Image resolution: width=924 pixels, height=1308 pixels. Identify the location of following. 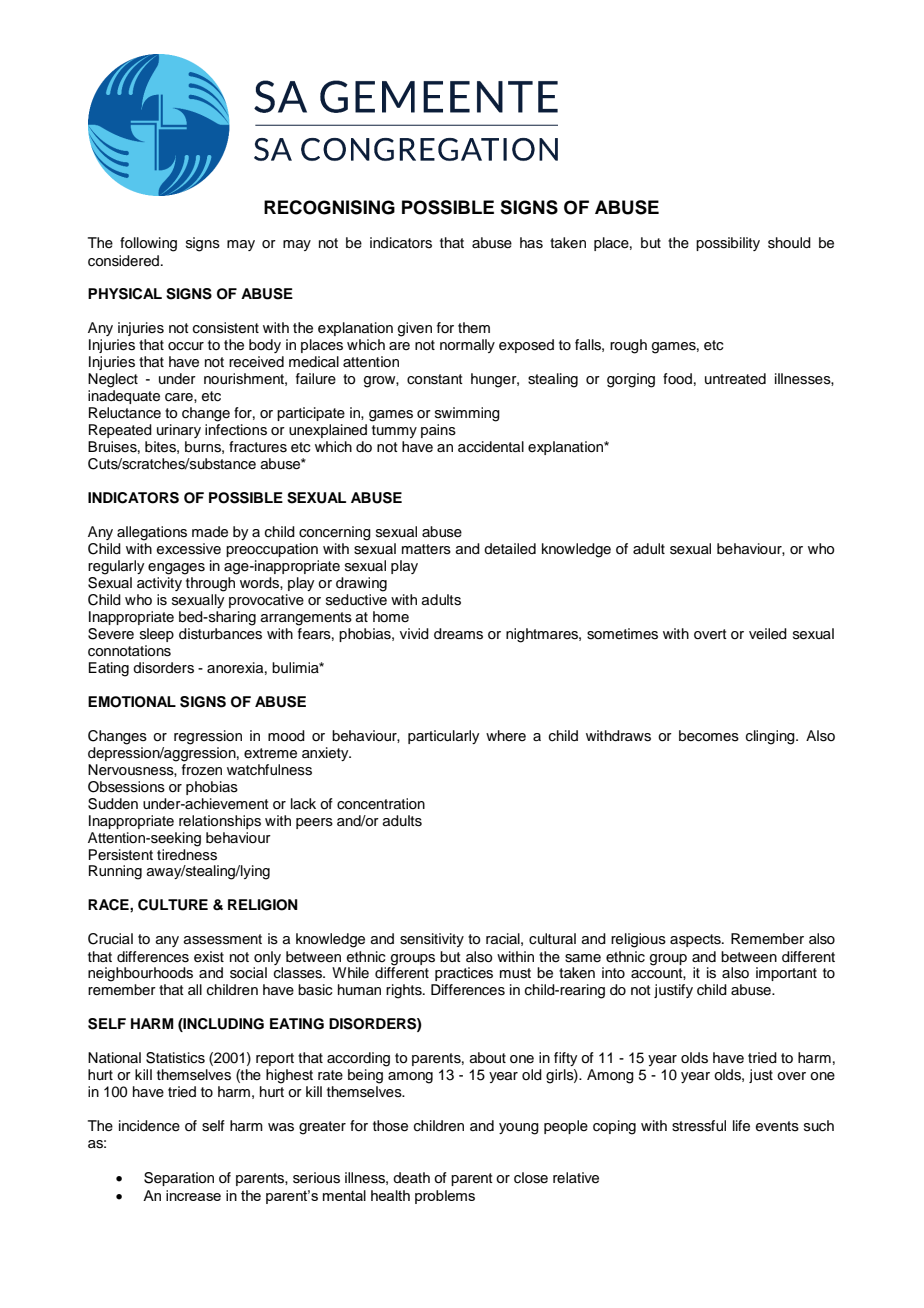
(148, 244).
